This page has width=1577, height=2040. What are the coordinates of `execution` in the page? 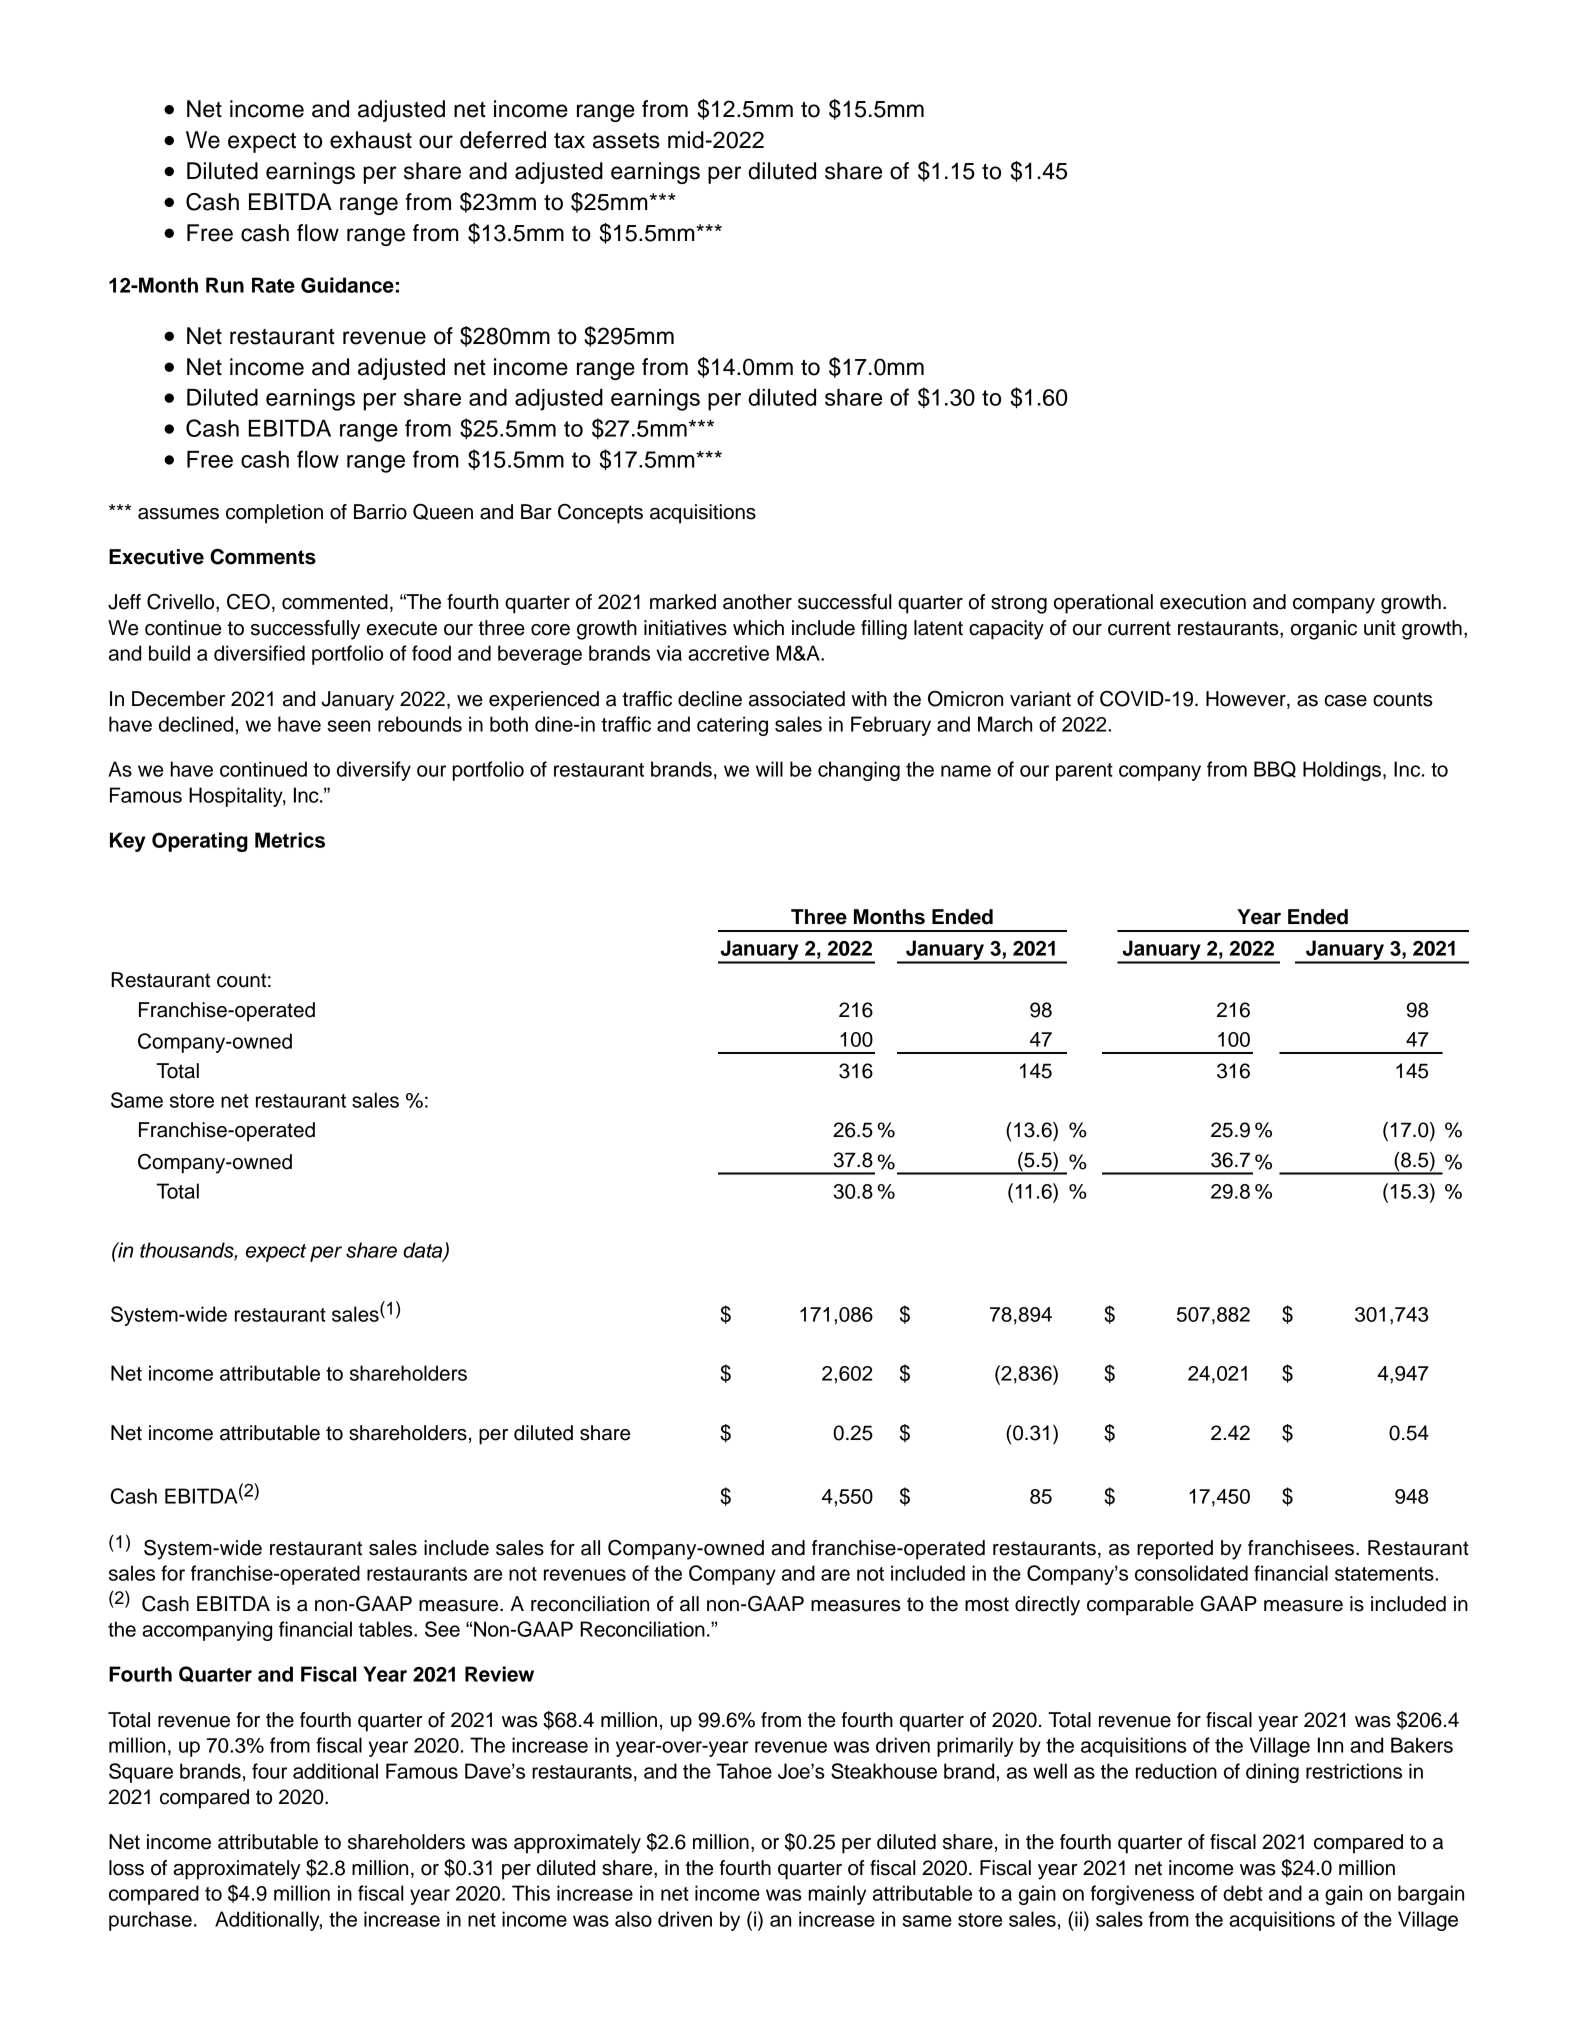 It's located at (1203, 602).
